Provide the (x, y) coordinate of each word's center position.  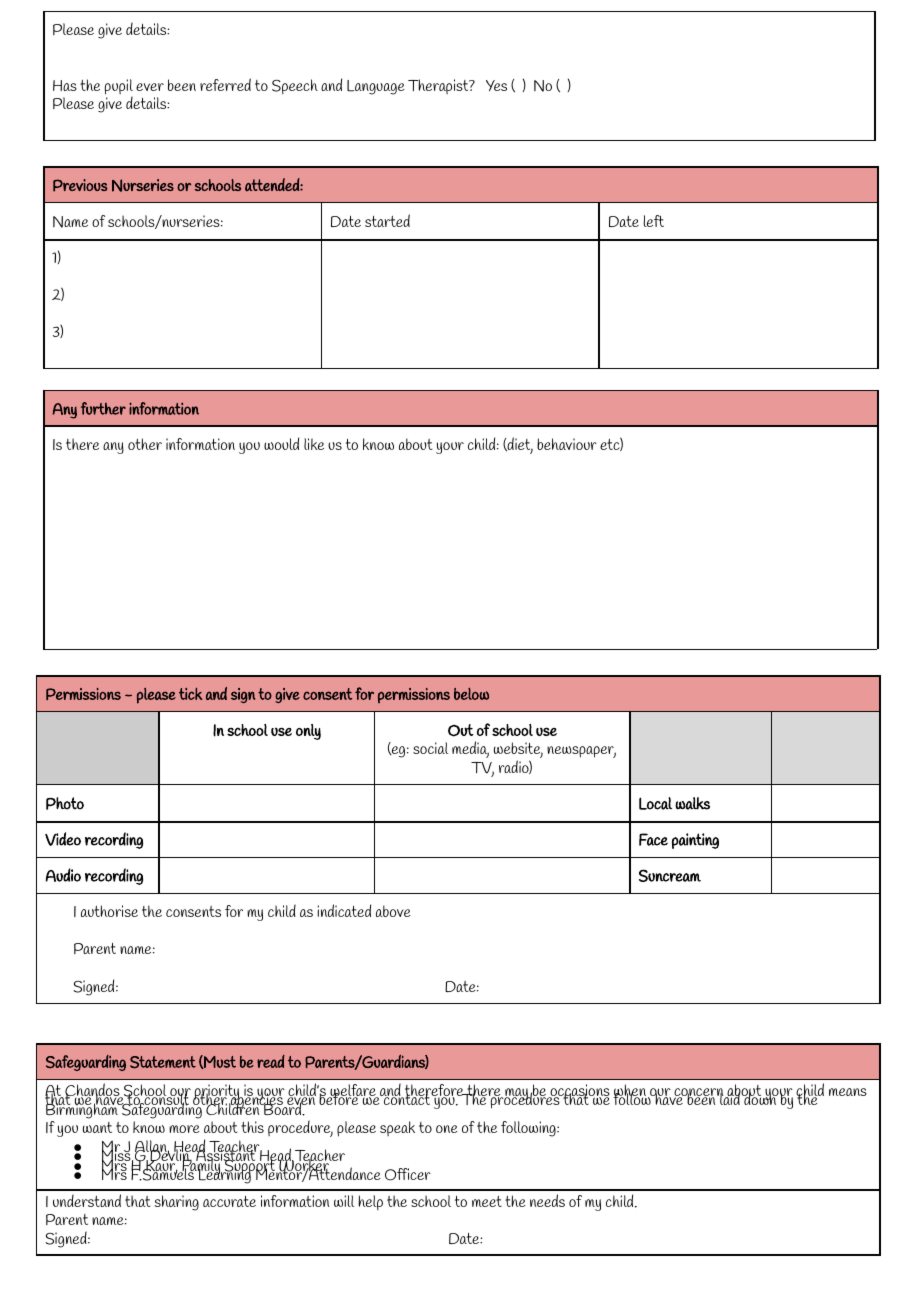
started (387, 220)
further (103, 408)
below (471, 693)
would (281, 443)
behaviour (567, 444)
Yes (496, 85)
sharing (176, 1203)
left (653, 221)
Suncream (670, 875)
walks (692, 803)
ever (150, 87)
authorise (109, 911)
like (314, 444)
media (470, 749)
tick (191, 694)
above (393, 911)
